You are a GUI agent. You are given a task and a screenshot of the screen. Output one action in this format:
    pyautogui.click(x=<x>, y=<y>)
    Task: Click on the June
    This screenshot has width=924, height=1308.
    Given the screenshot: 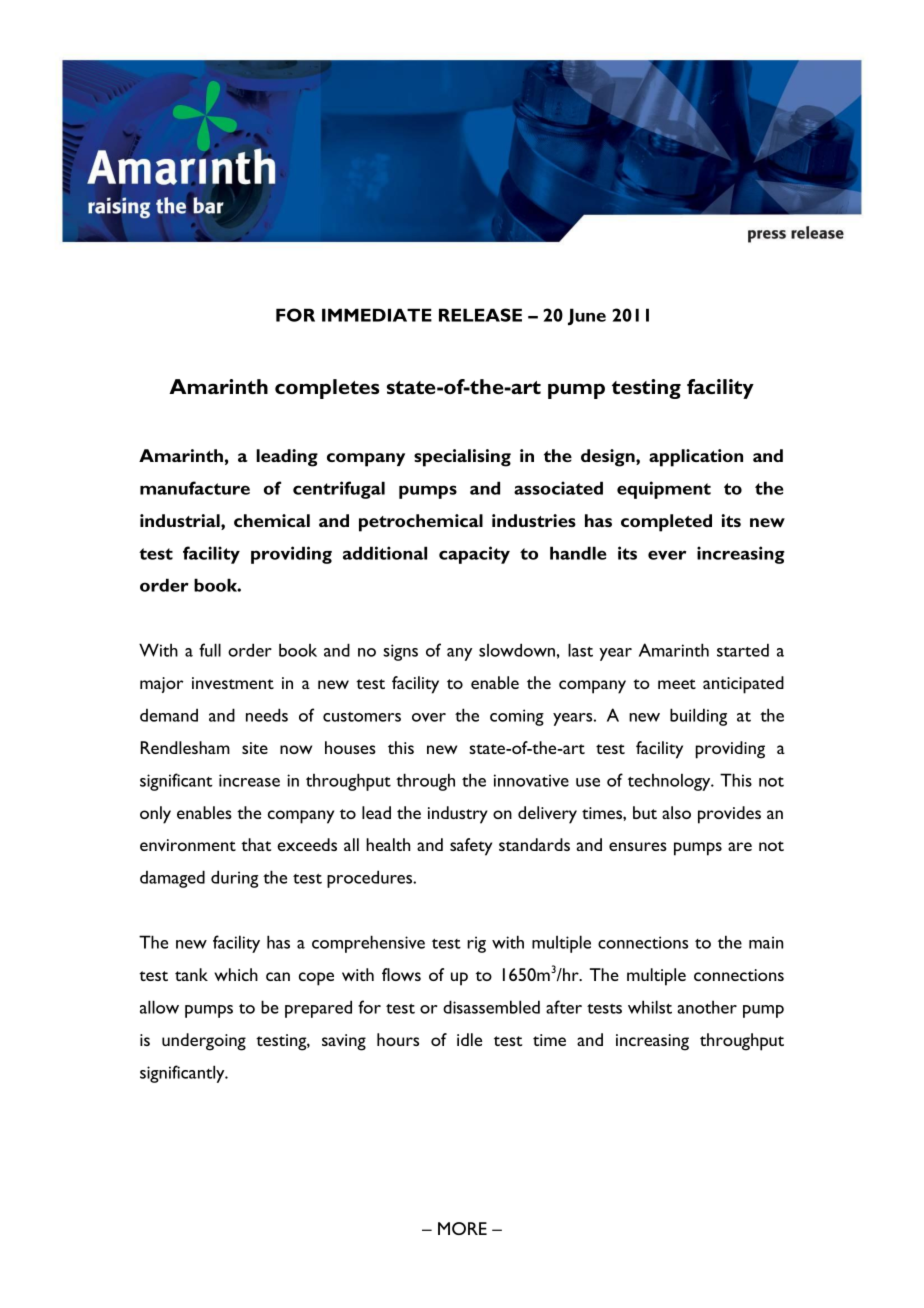 What is the action you would take?
    pyautogui.click(x=587, y=317)
